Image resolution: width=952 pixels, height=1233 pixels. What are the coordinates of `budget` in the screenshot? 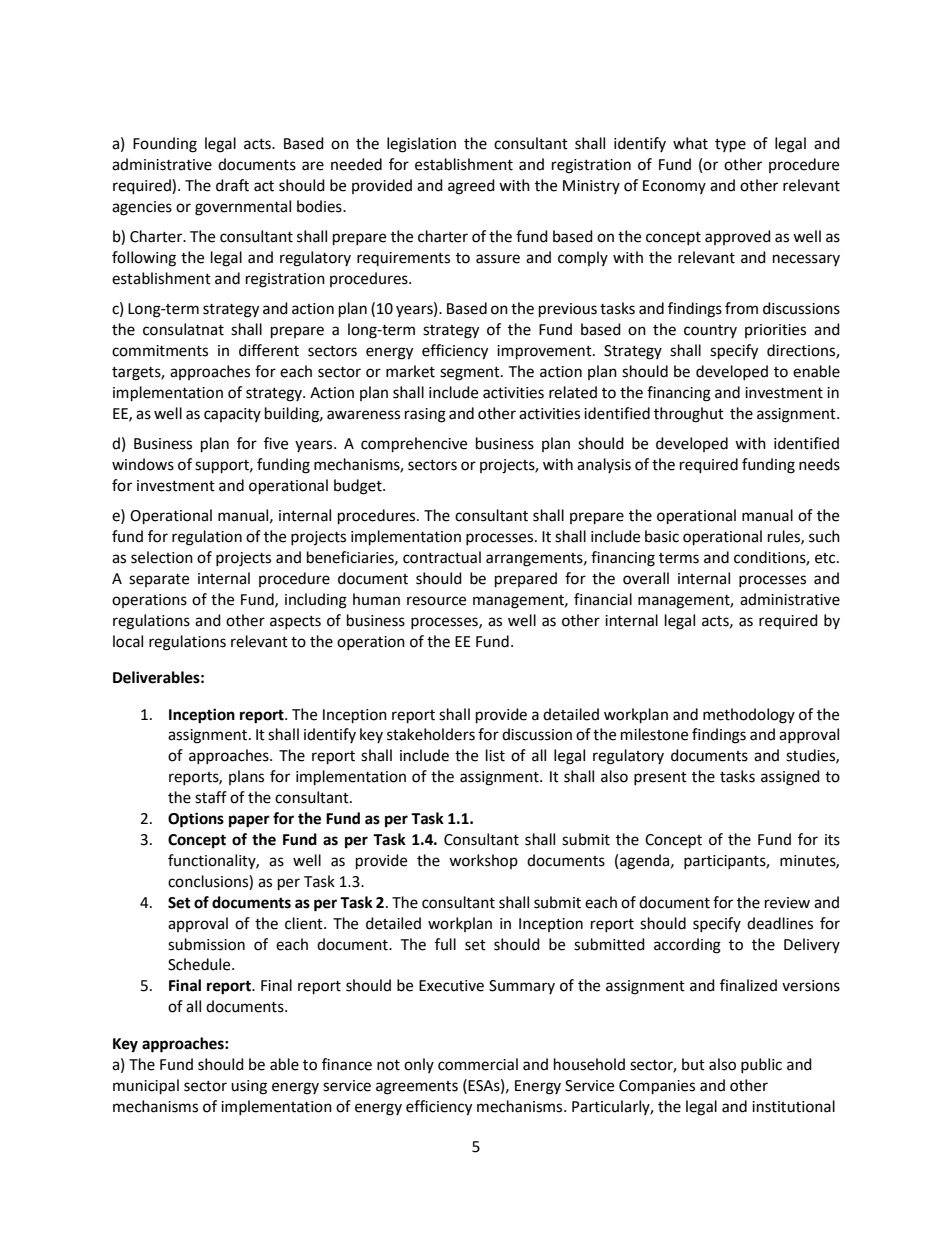 It's located at (359, 487).
